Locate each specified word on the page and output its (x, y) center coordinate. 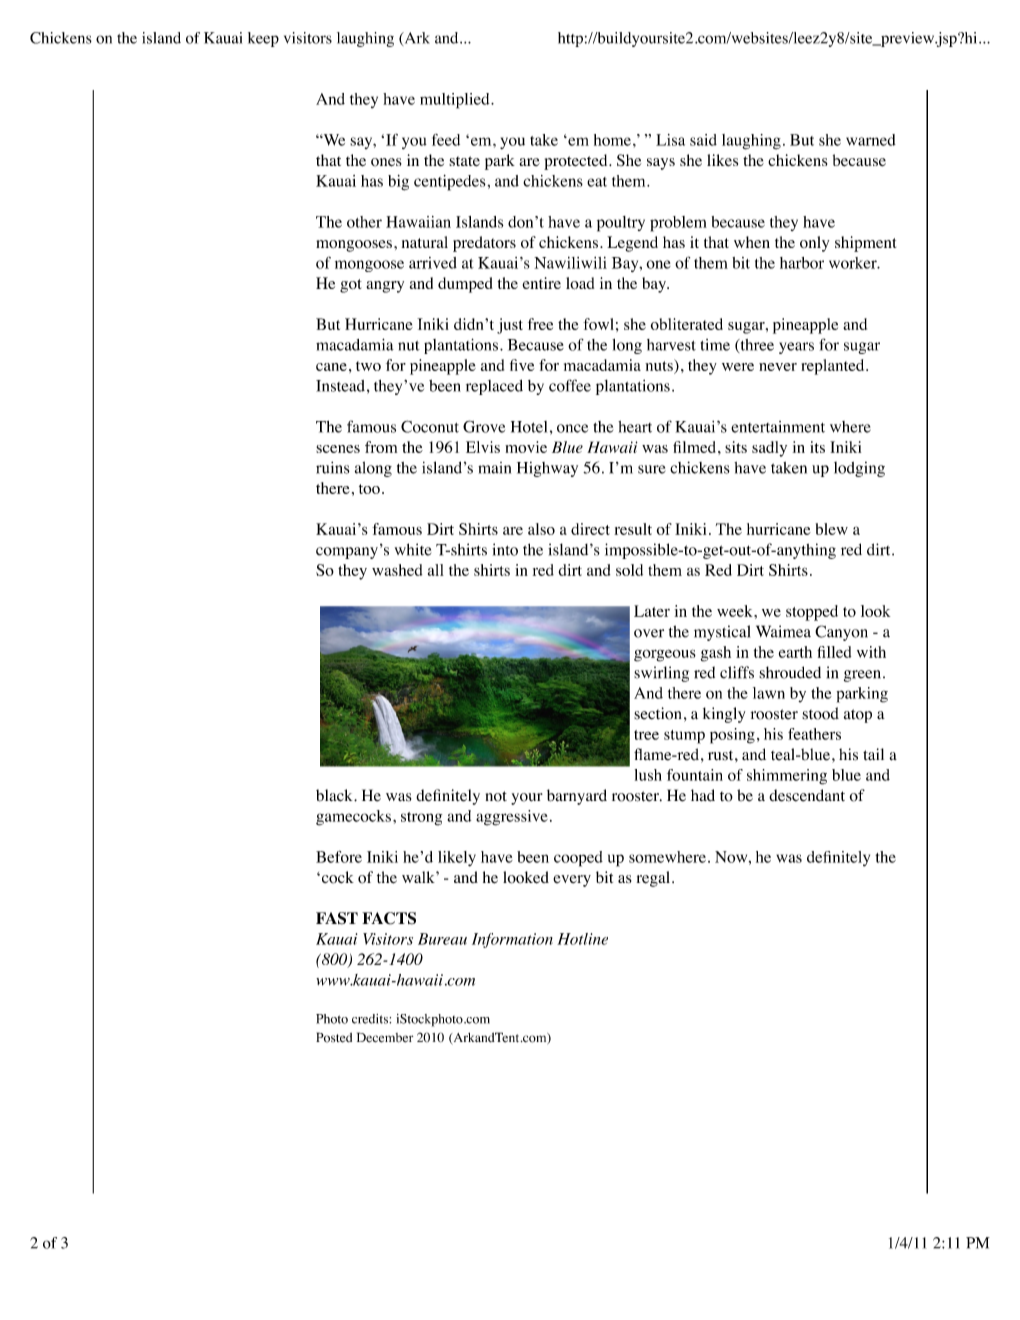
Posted (334, 1037)
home (612, 140)
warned (871, 140)
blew (832, 529)
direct (590, 529)
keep (263, 39)
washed (397, 570)
